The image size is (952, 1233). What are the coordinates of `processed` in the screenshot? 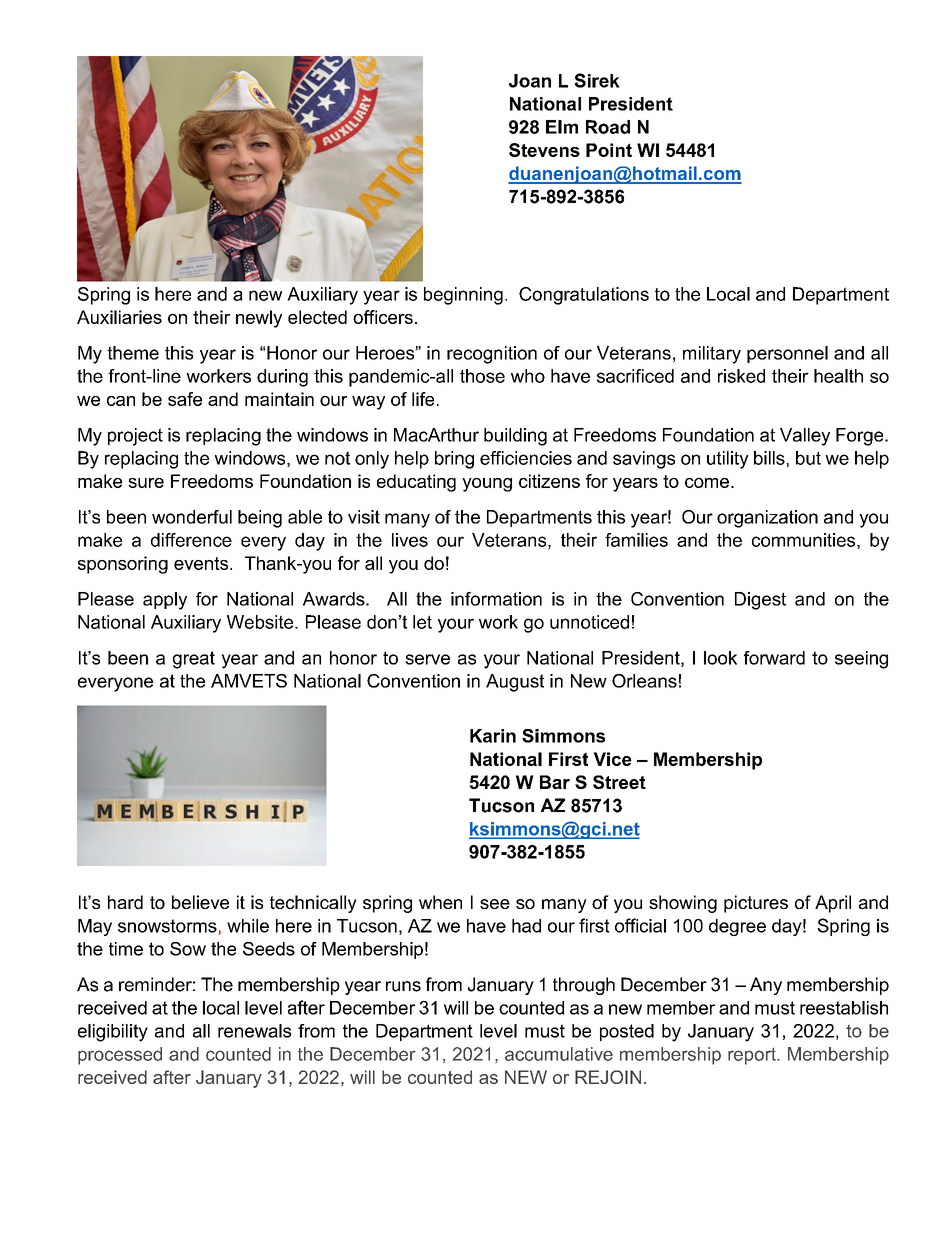 It's located at (120, 1056).
